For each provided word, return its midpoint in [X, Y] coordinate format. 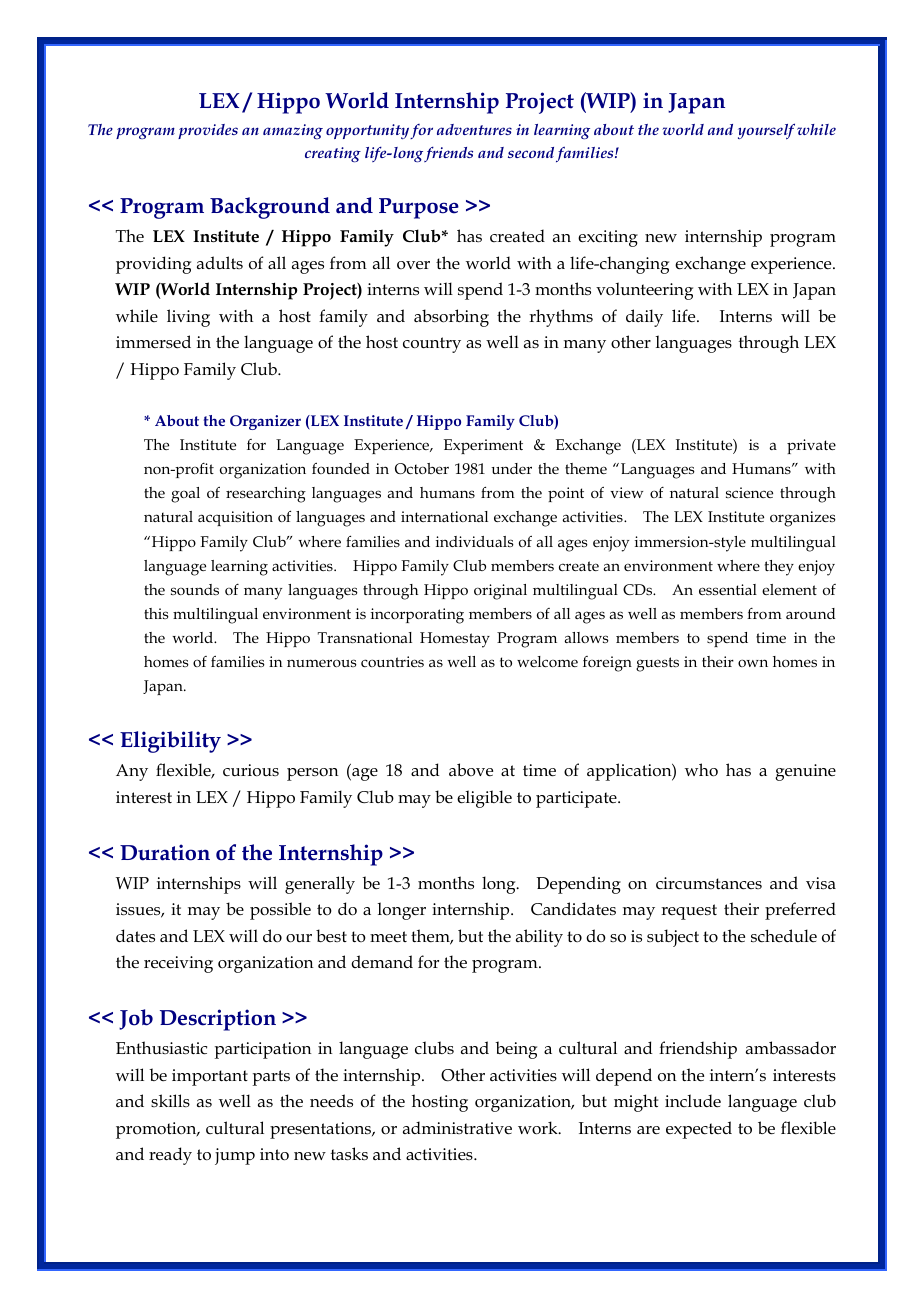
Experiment [483, 446]
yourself [766, 131]
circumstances [709, 883]
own [753, 663]
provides [208, 131]
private [811, 446]
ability [539, 938]
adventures [474, 129]
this [156, 613]
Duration [165, 852]
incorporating [417, 616]
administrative [457, 1128]
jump [235, 1156]
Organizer [265, 422]
